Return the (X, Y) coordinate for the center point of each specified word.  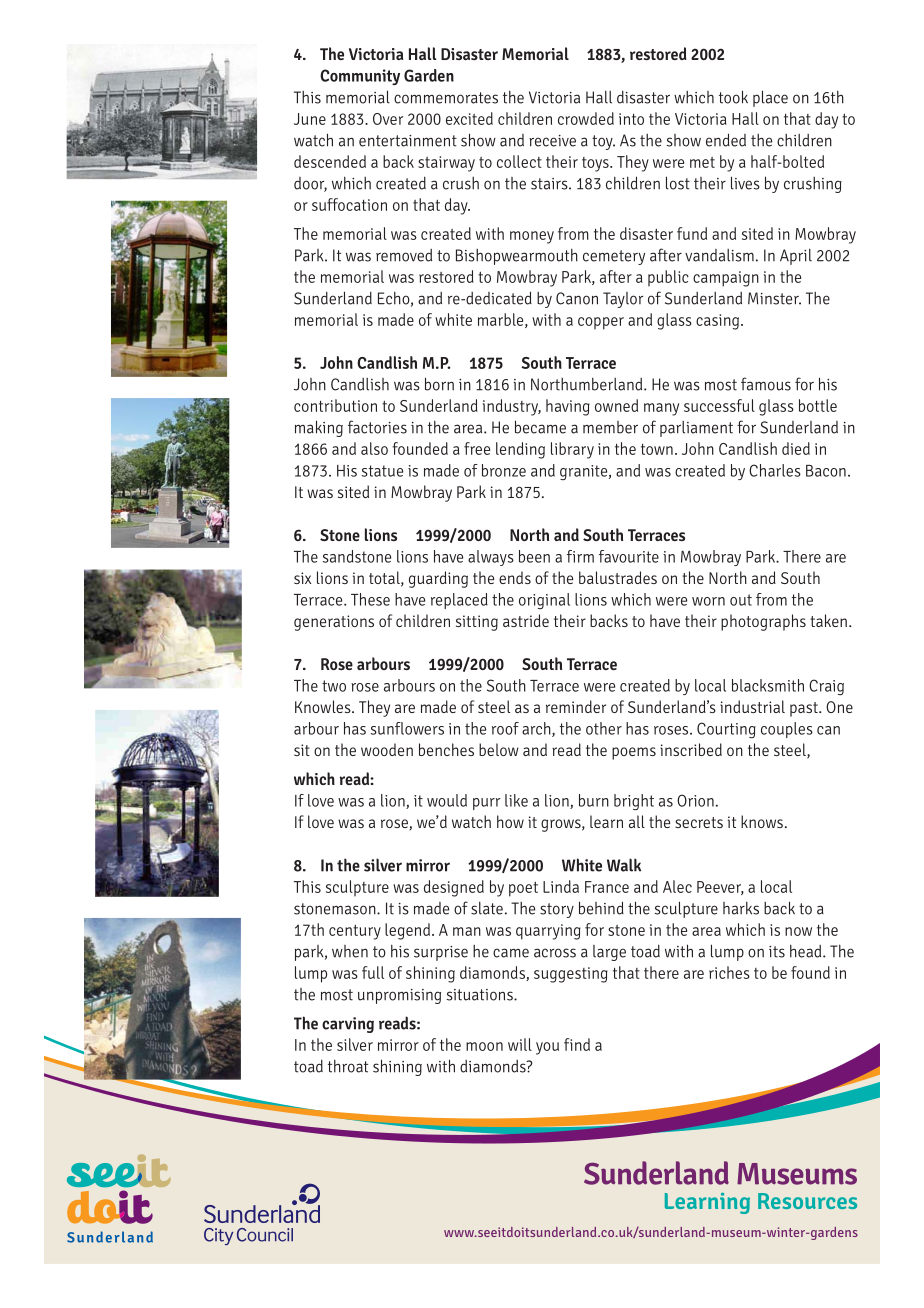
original (544, 601)
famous (766, 384)
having (568, 407)
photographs (763, 622)
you (547, 1048)
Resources (807, 1201)
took (733, 97)
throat (348, 1066)
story (557, 910)
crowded (586, 118)
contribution (335, 405)
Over (388, 119)
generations (334, 623)
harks (741, 908)
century (355, 932)
